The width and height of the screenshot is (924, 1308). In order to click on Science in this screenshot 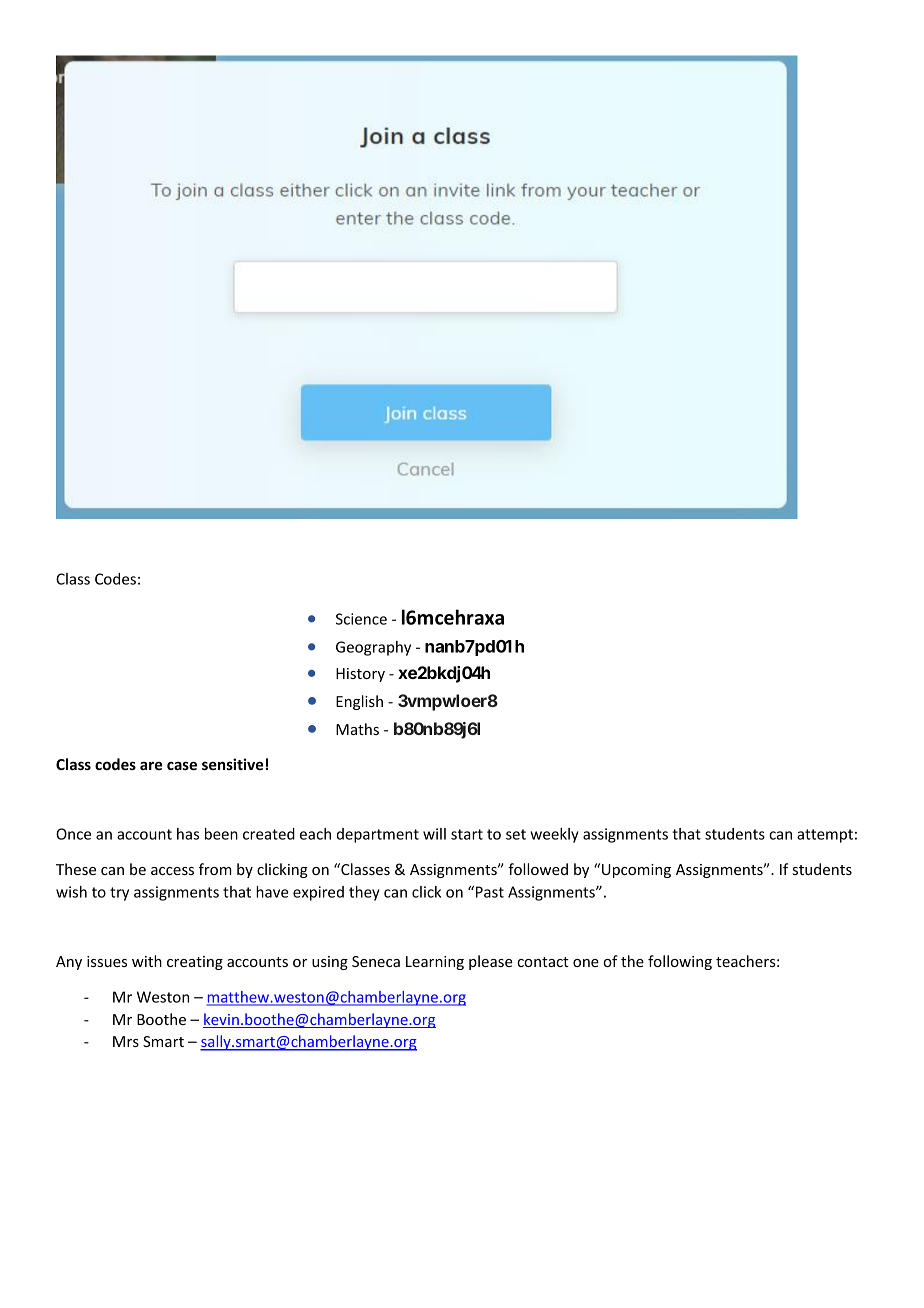, I will do `click(361, 619)`.
